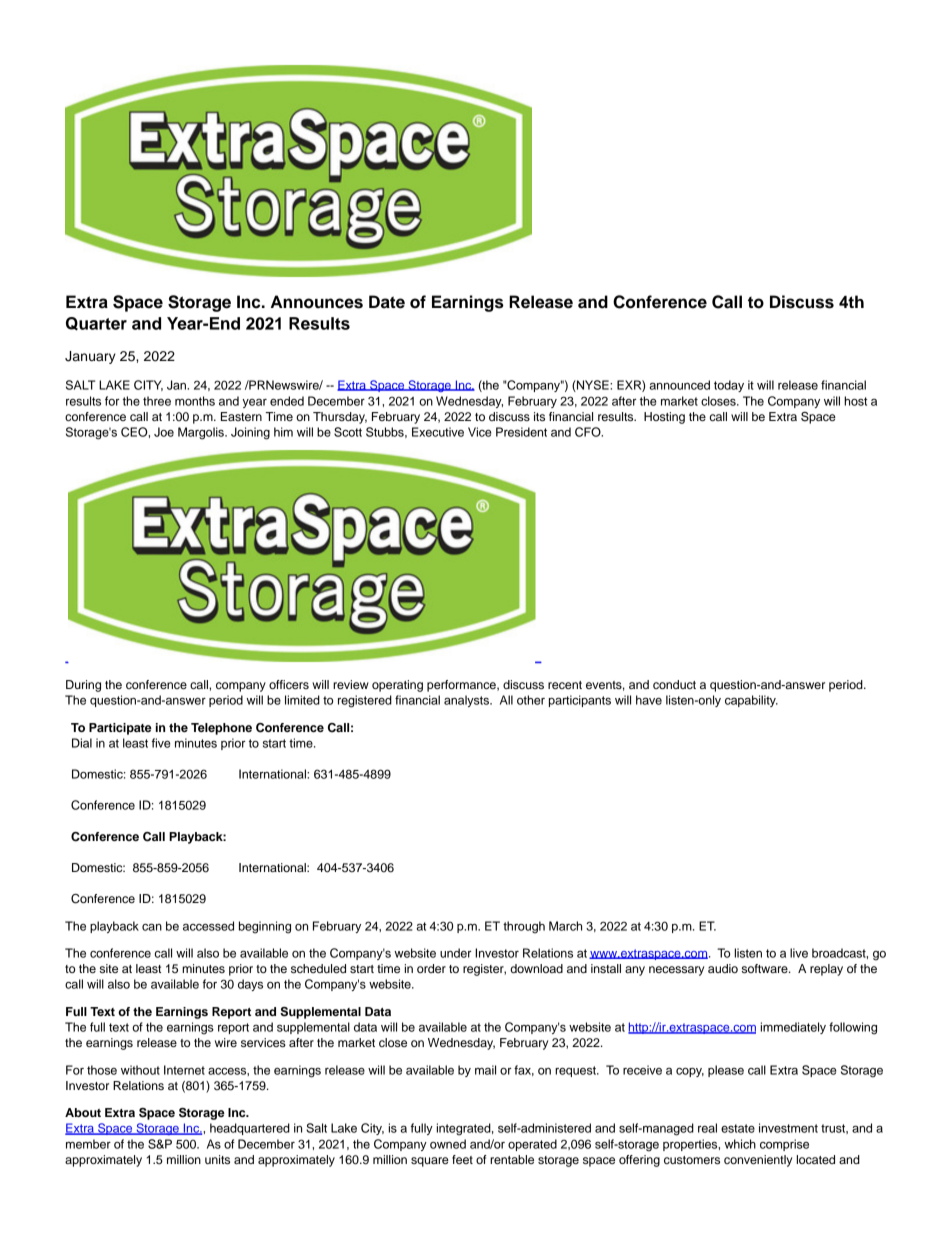  What do you see at coordinates (152, 927) in the document?
I see `can` at bounding box center [152, 927].
